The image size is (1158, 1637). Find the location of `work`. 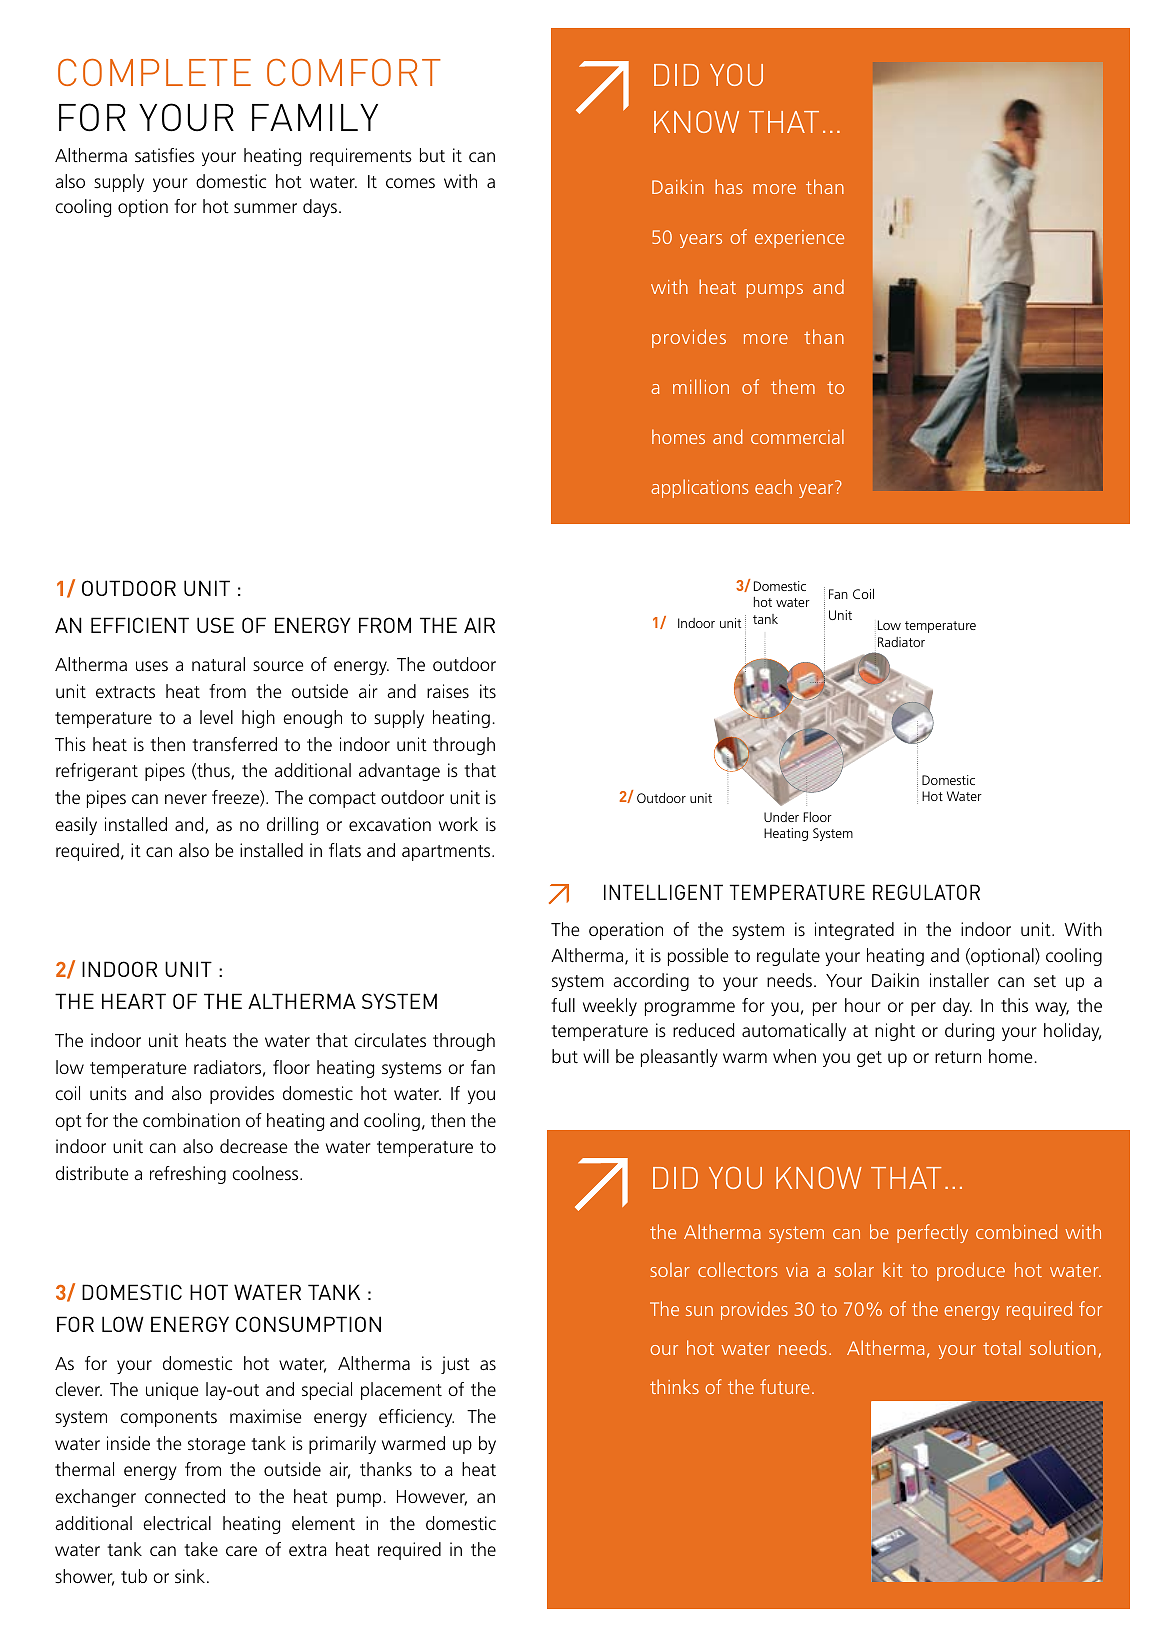

work is located at coordinates (458, 824).
